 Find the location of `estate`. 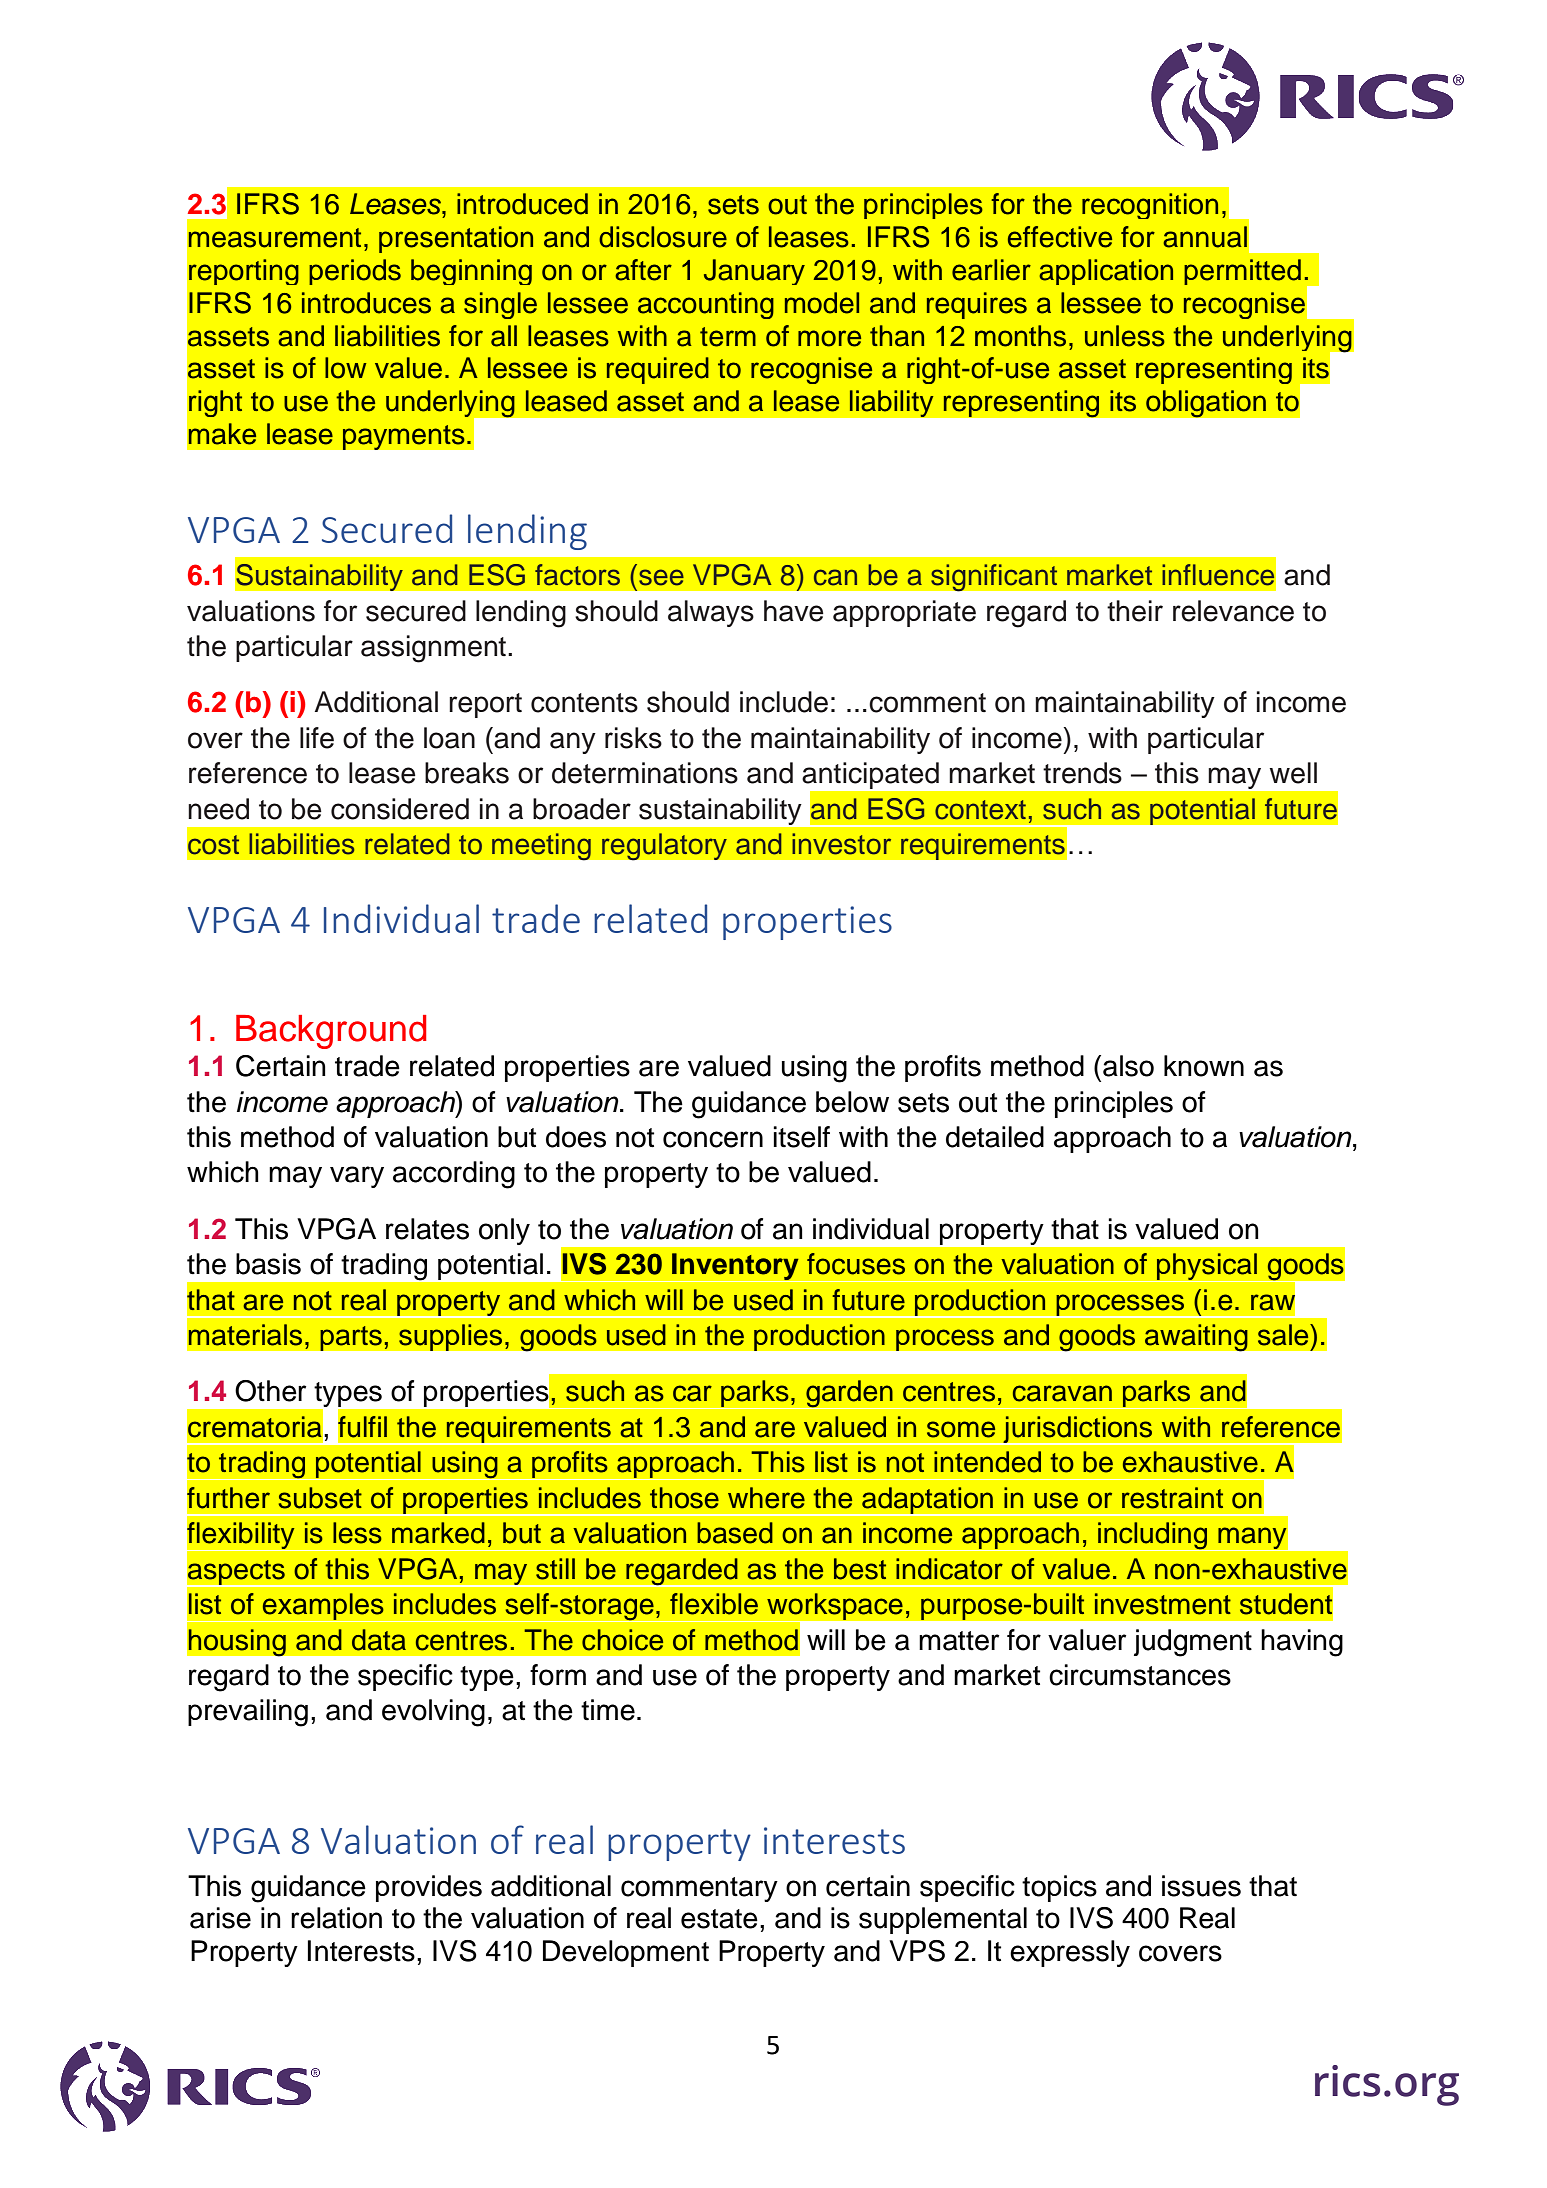

estate is located at coordinates (719, 1919).
